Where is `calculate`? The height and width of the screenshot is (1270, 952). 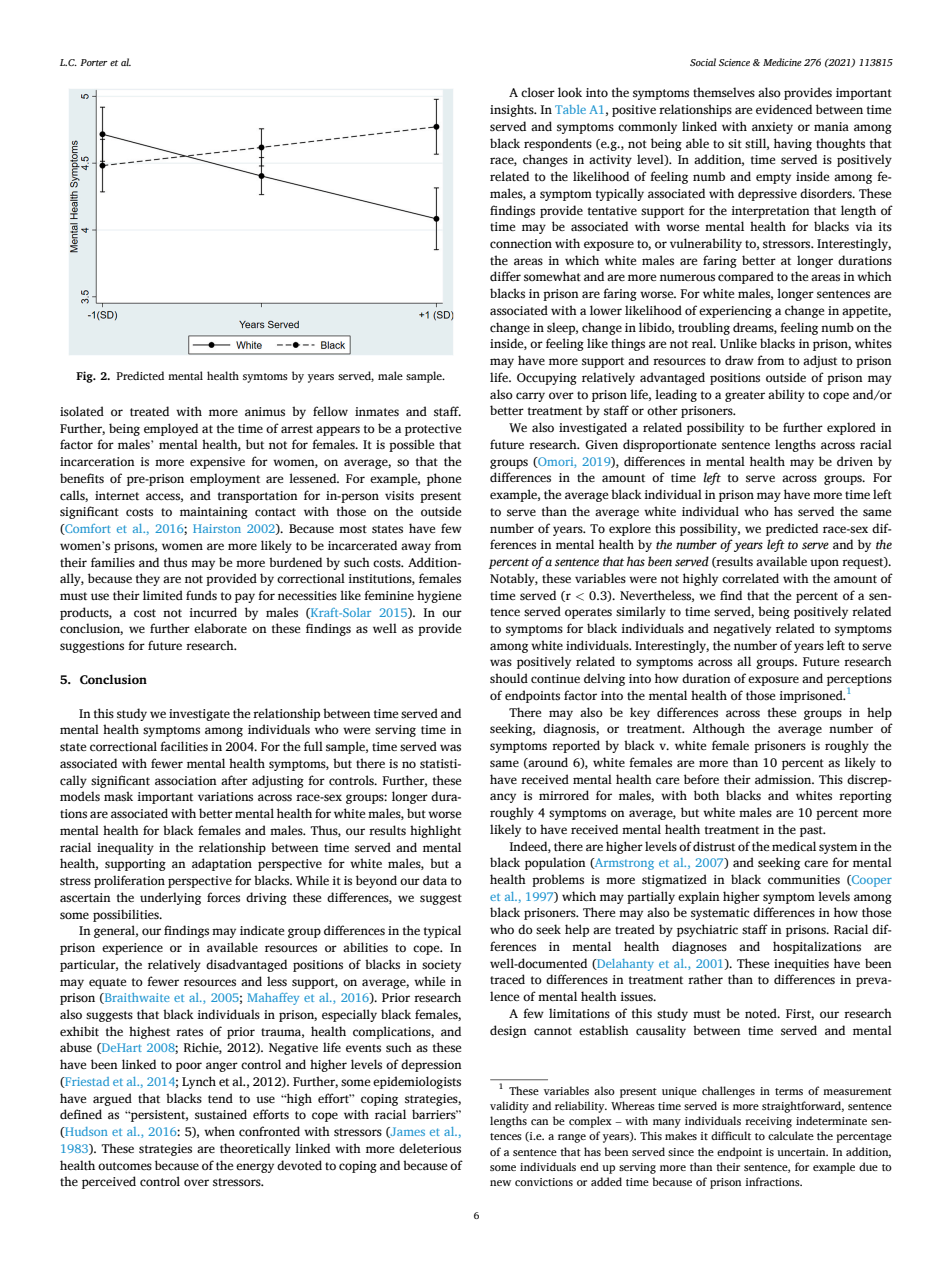 calculate is located at coordinates (791, 1135).
